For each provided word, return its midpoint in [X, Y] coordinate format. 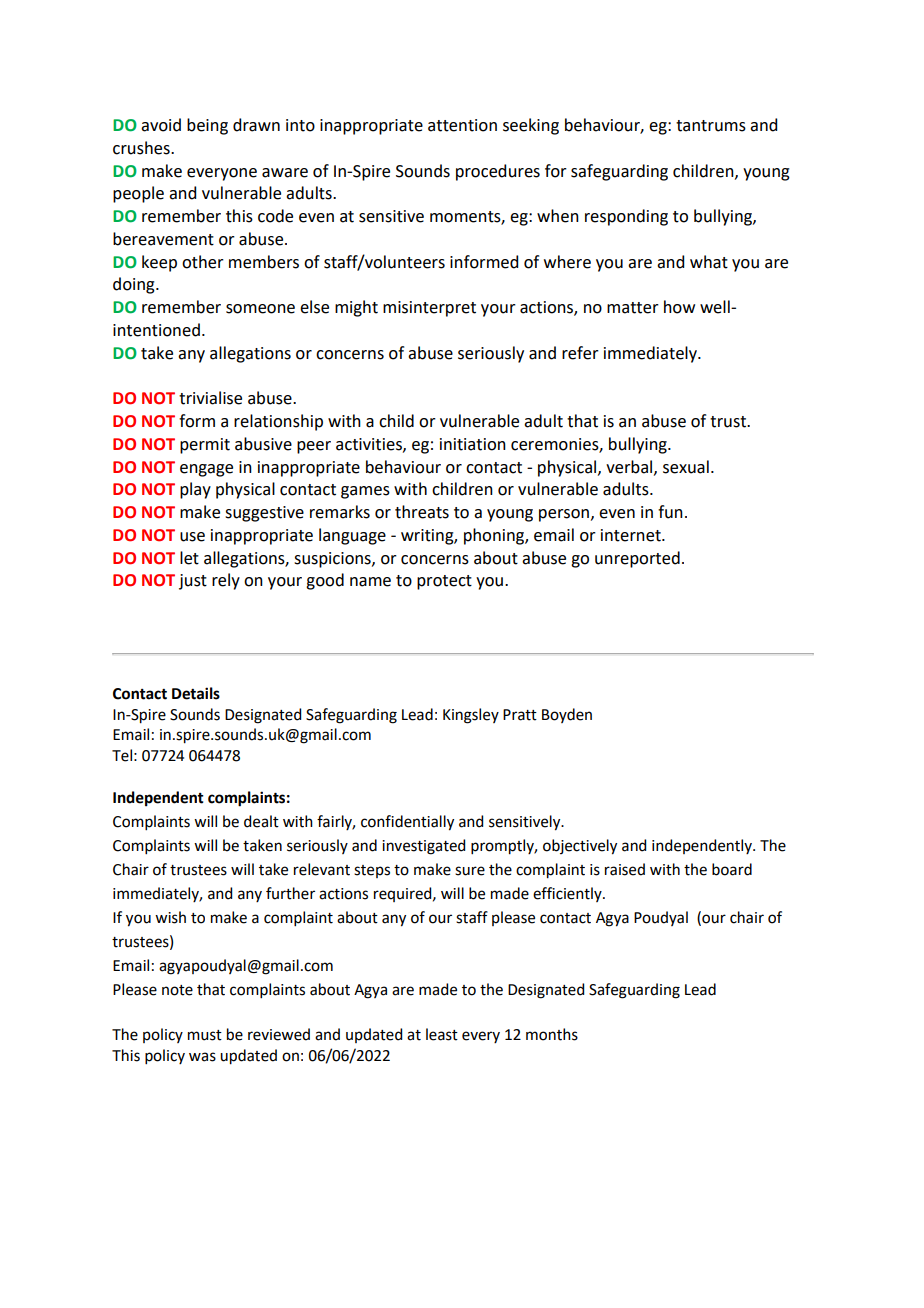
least [442, 1034]
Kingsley [471, 716]
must [205, 1035]
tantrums [711, 126]
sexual [686, 467]
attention [462, 125]
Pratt [520, 715]
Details [196, 693]
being [207, 126]
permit [205, 446]
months [552, 1034]
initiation [473, 444]
